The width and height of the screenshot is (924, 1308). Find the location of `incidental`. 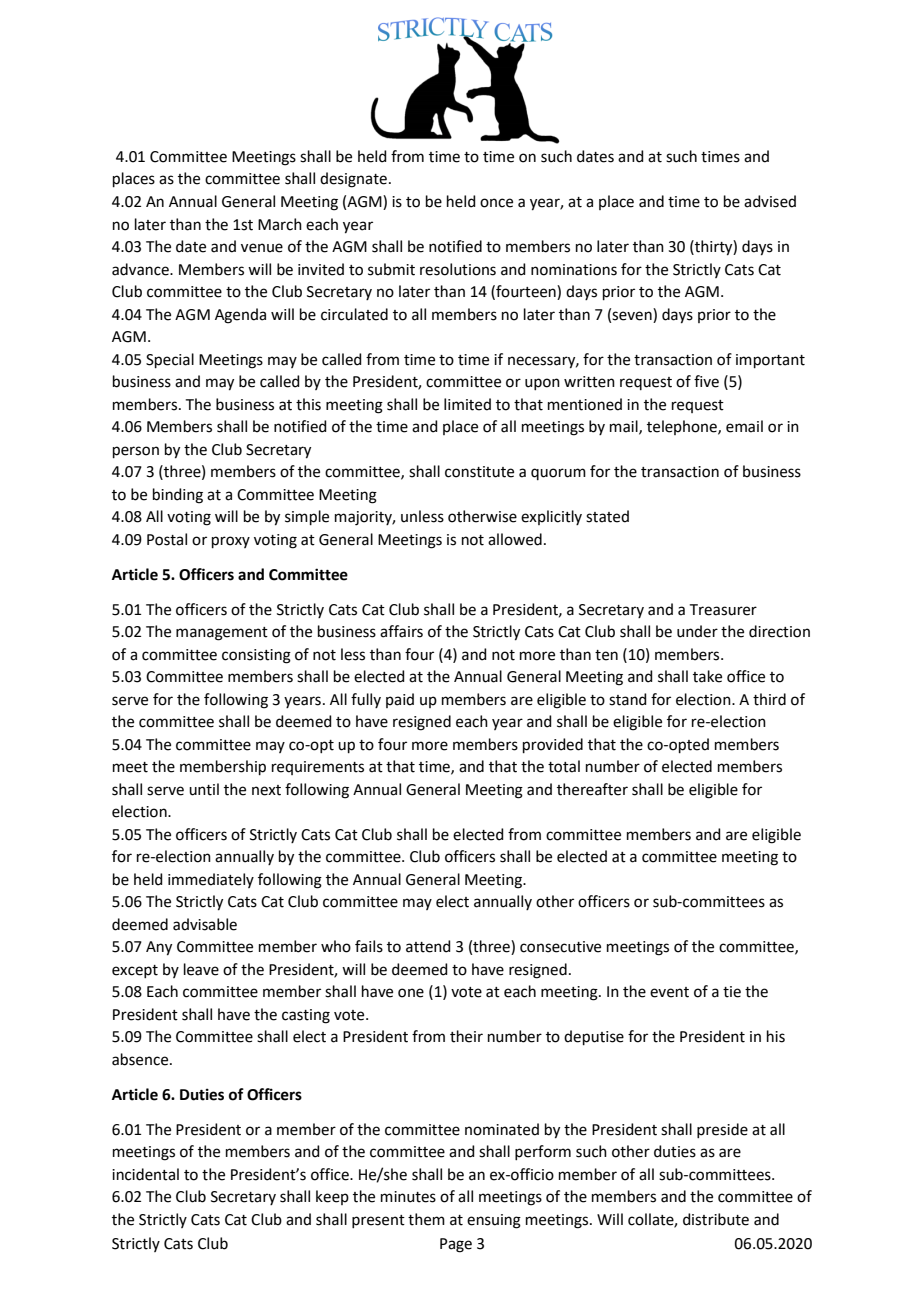

incidental is located at coordinates (145, 1174).
